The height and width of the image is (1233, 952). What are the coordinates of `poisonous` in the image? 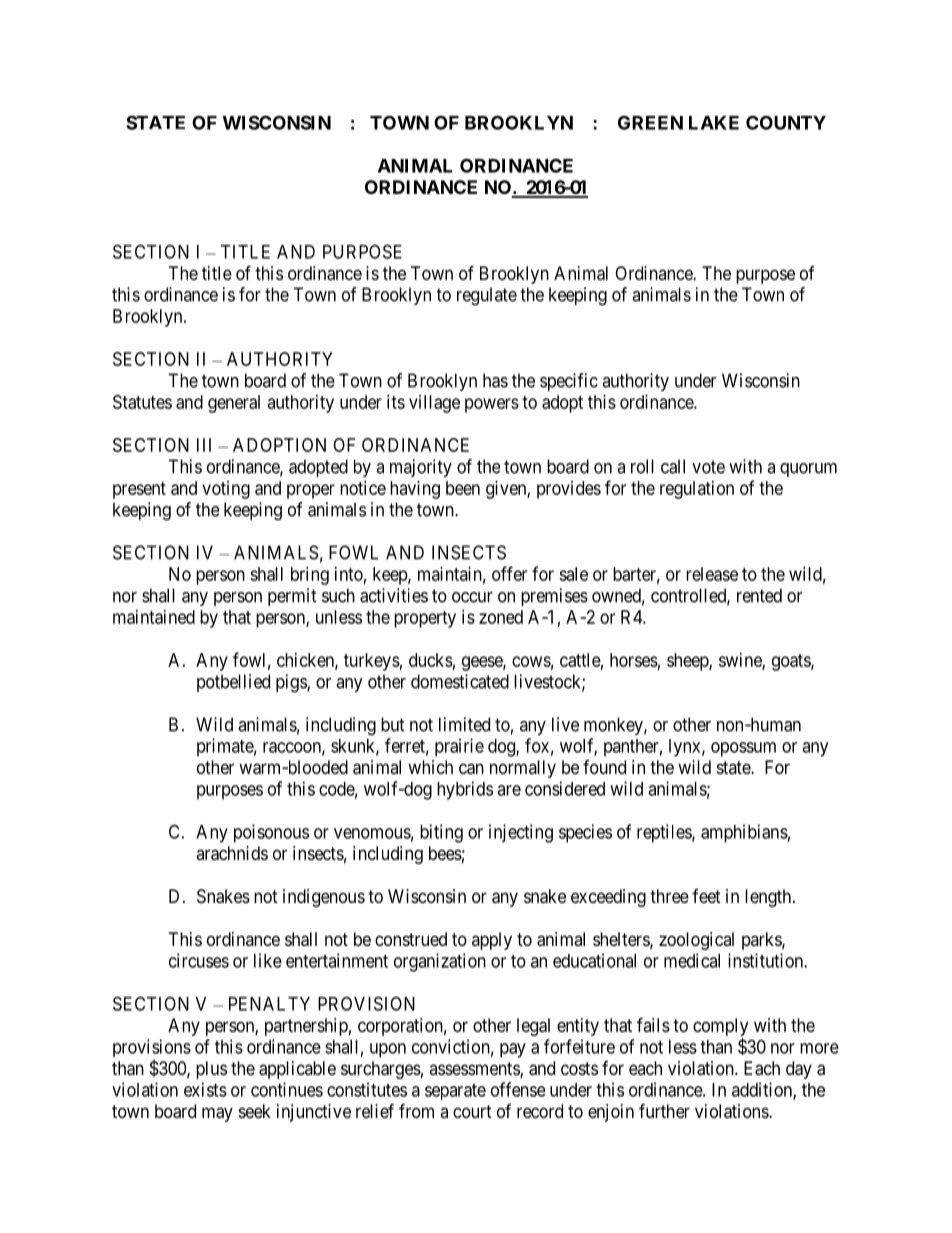 It's located at (271, 833).
